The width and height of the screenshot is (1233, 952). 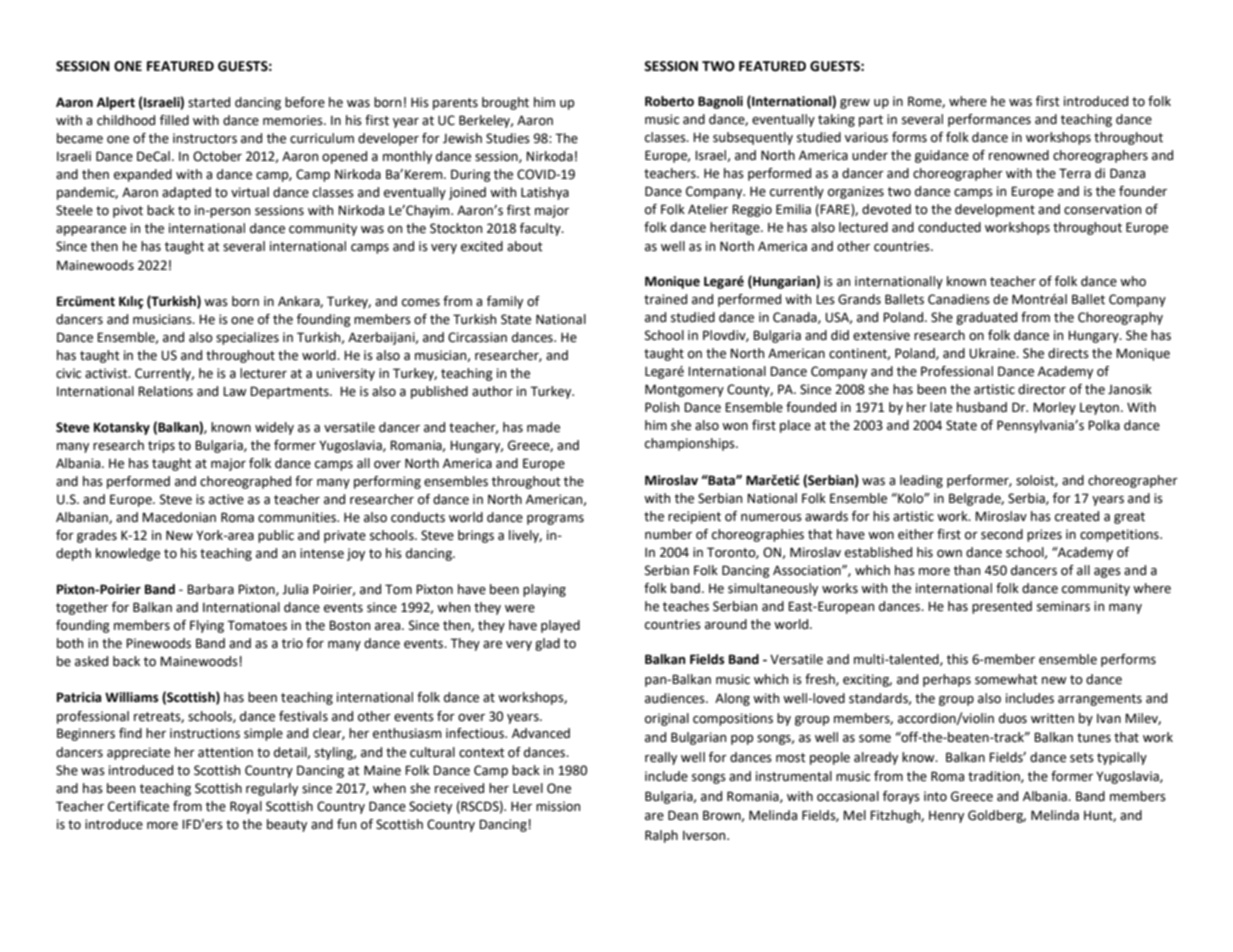 I want to click on performances, so click(x=989, y=120).
